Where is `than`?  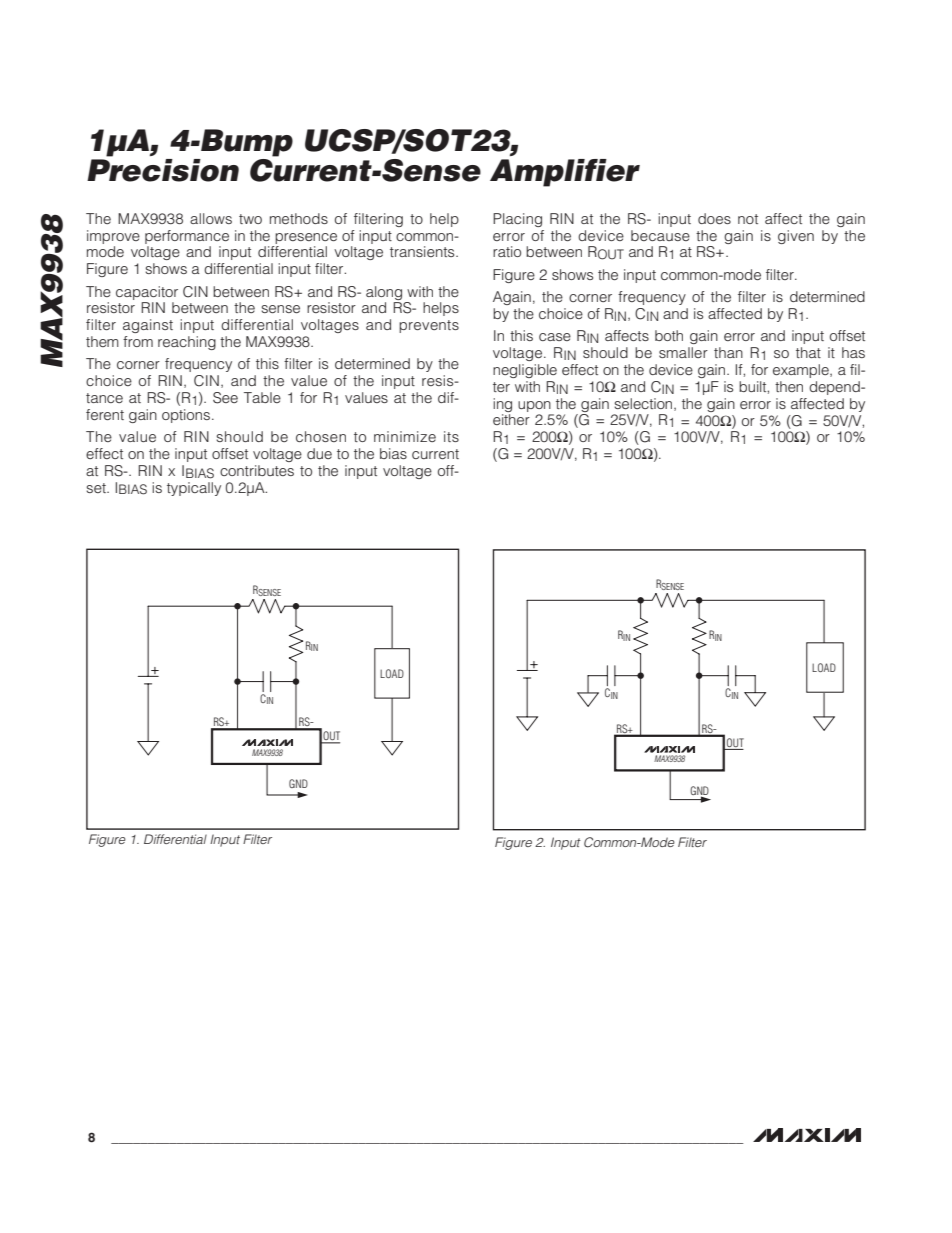
than is located at coordinates (728, 352).
